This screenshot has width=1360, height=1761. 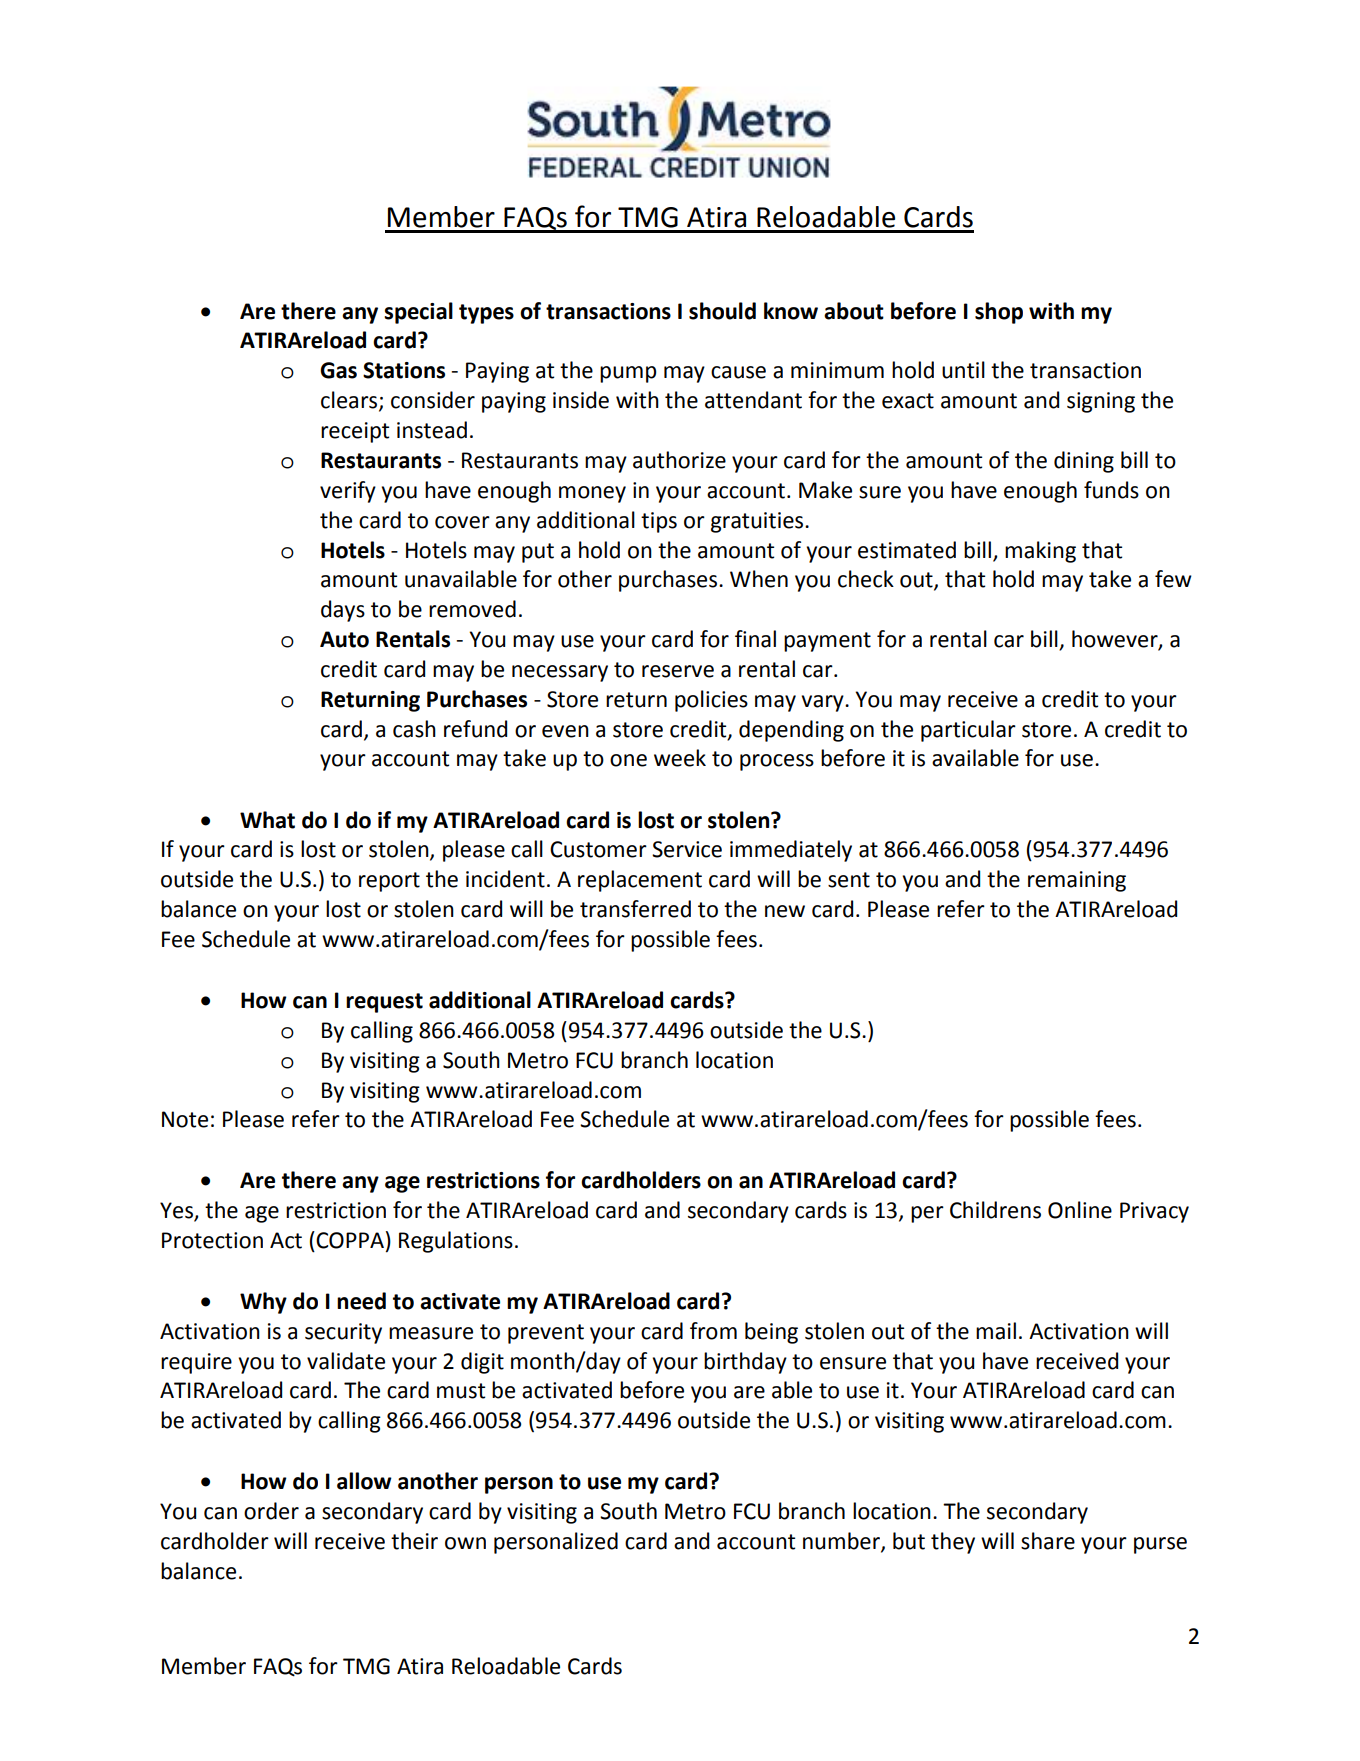 I want to click on remaining, so click(x=1077, y=881).
